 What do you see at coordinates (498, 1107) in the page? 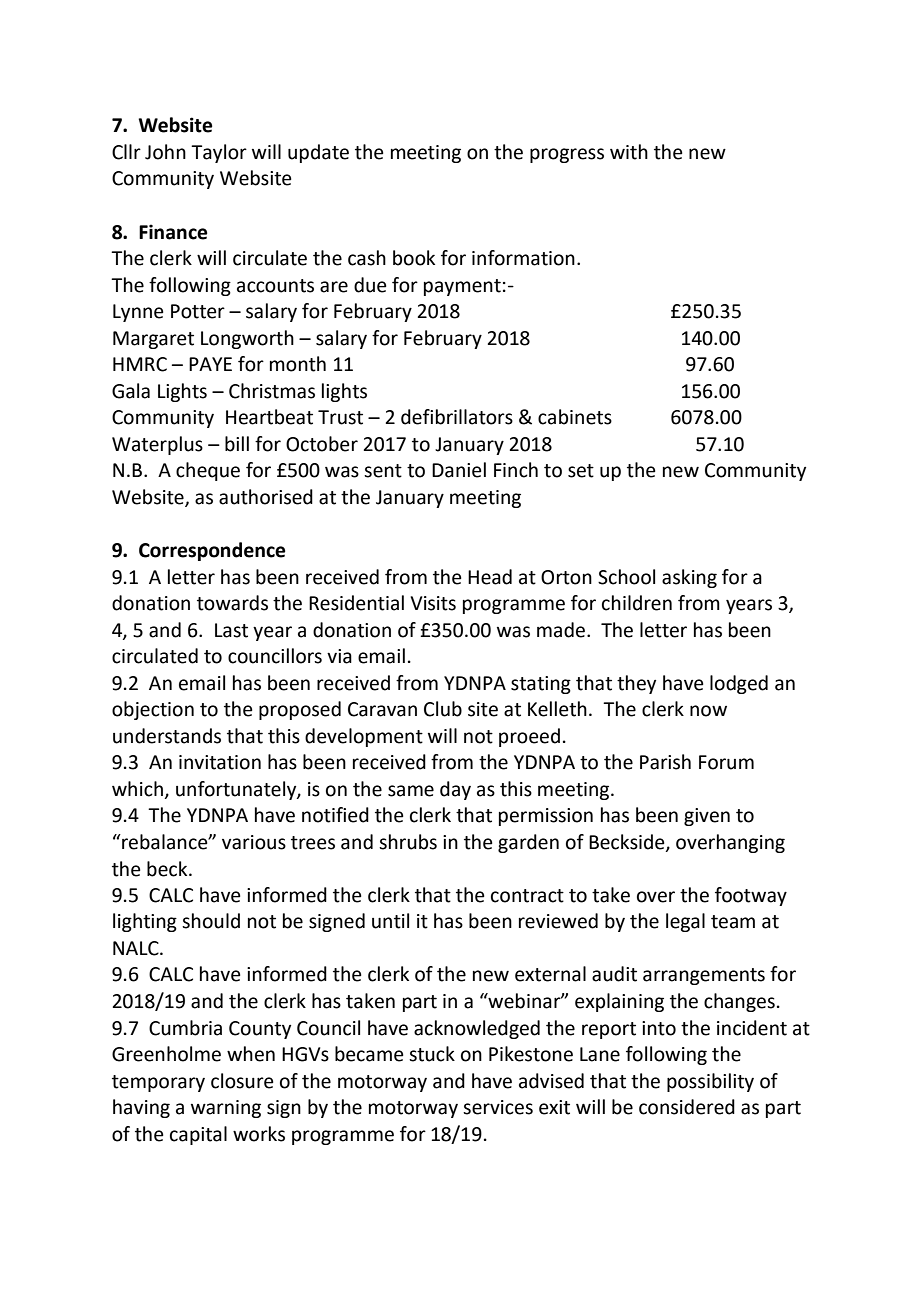
I see `services` at bounding box center [498, 1107].
